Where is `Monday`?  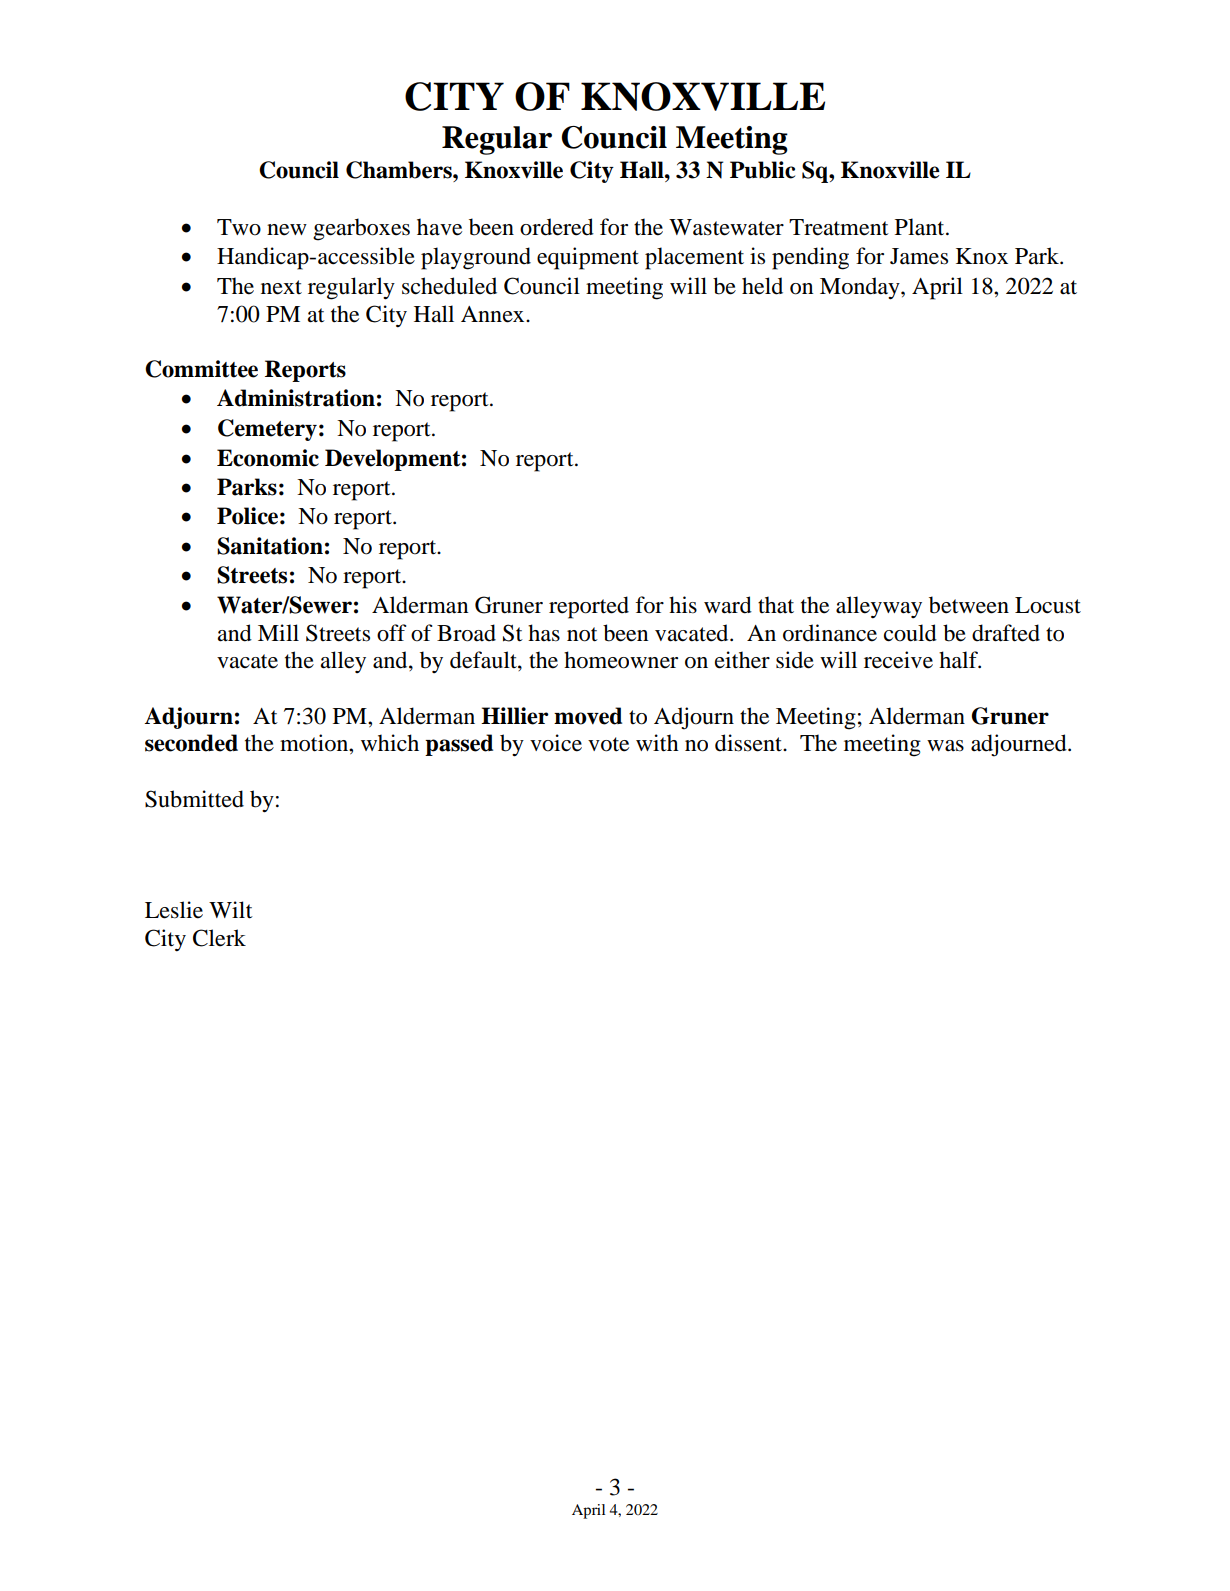 Monday is located at coordinates (861, 288).
